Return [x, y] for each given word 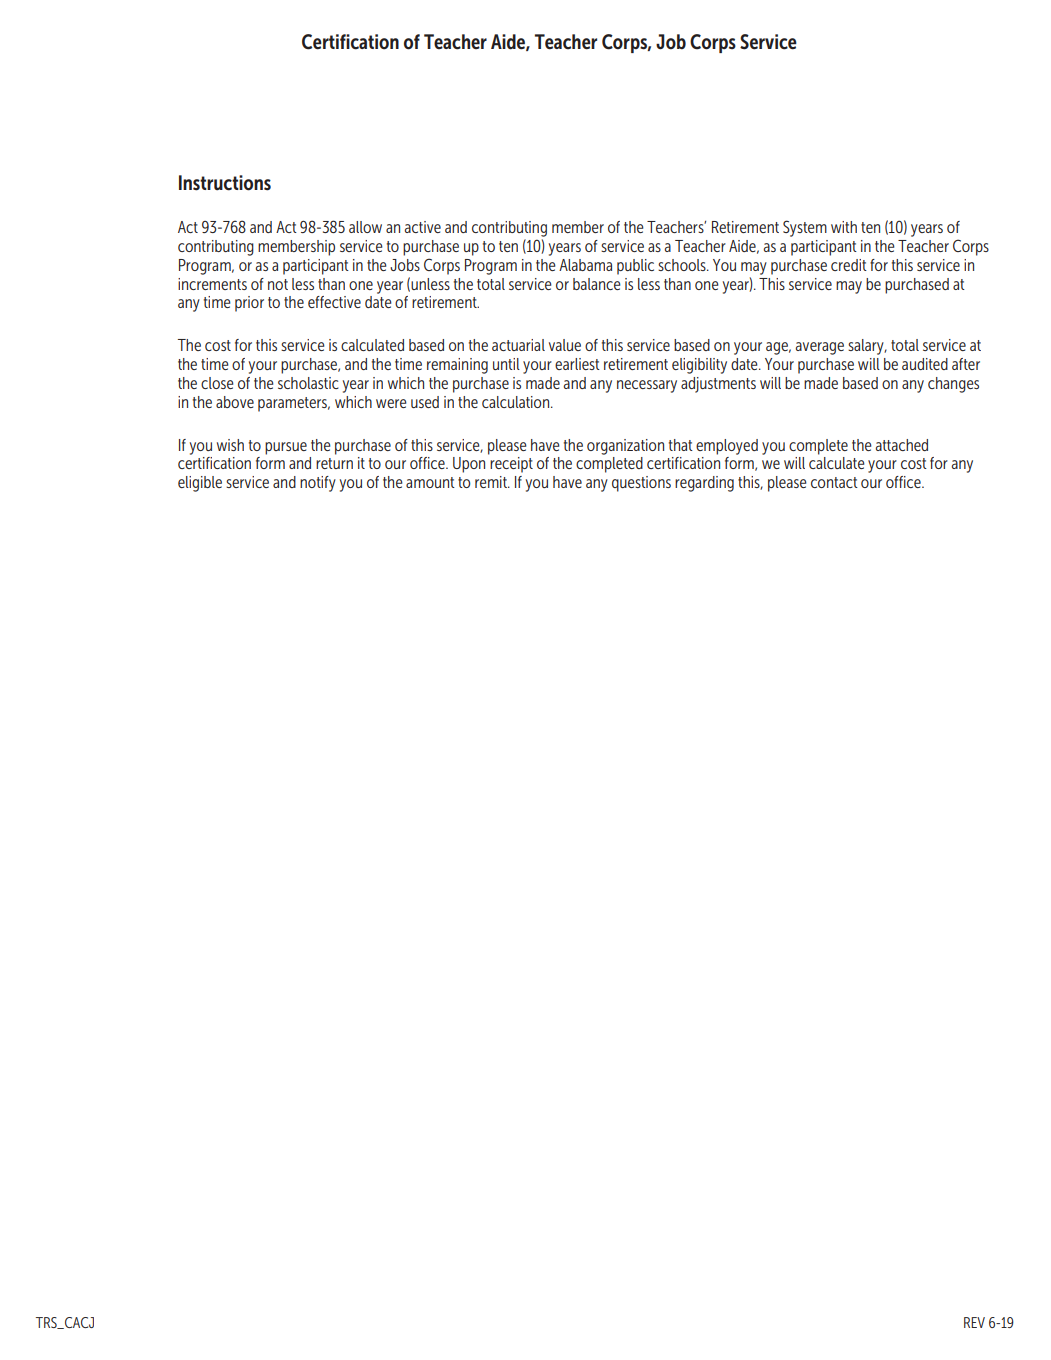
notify [318, 484]
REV [974, 1322]
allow [365, 227]
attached [902, 445]
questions [641, 484]
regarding [704, 484]
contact [834, 482]
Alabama [585, 265]
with [844, 227]
